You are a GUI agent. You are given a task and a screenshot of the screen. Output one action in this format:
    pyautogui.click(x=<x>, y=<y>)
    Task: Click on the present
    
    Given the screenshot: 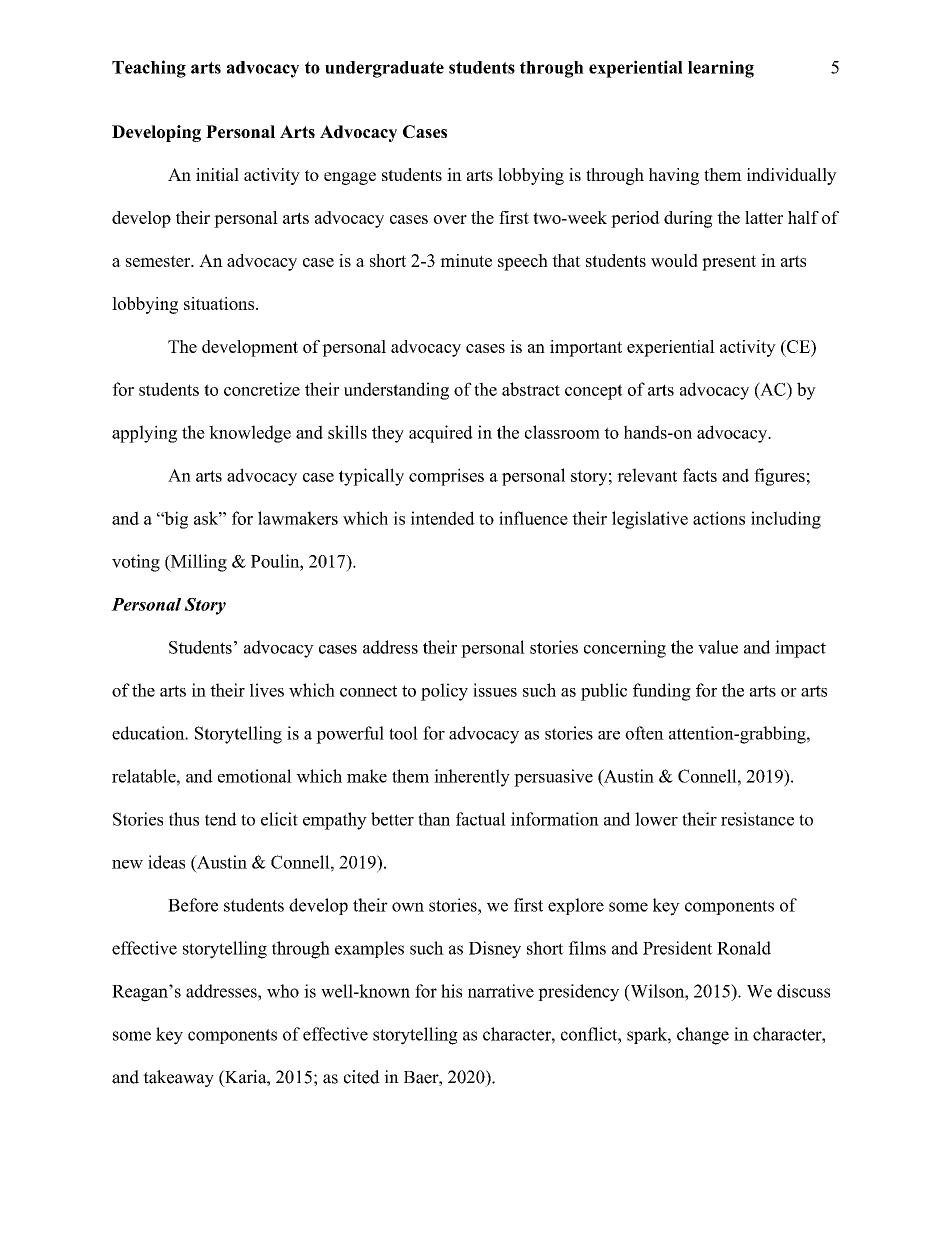 What is the action you would take?
    pyautogui.click(x=729, y=263)
